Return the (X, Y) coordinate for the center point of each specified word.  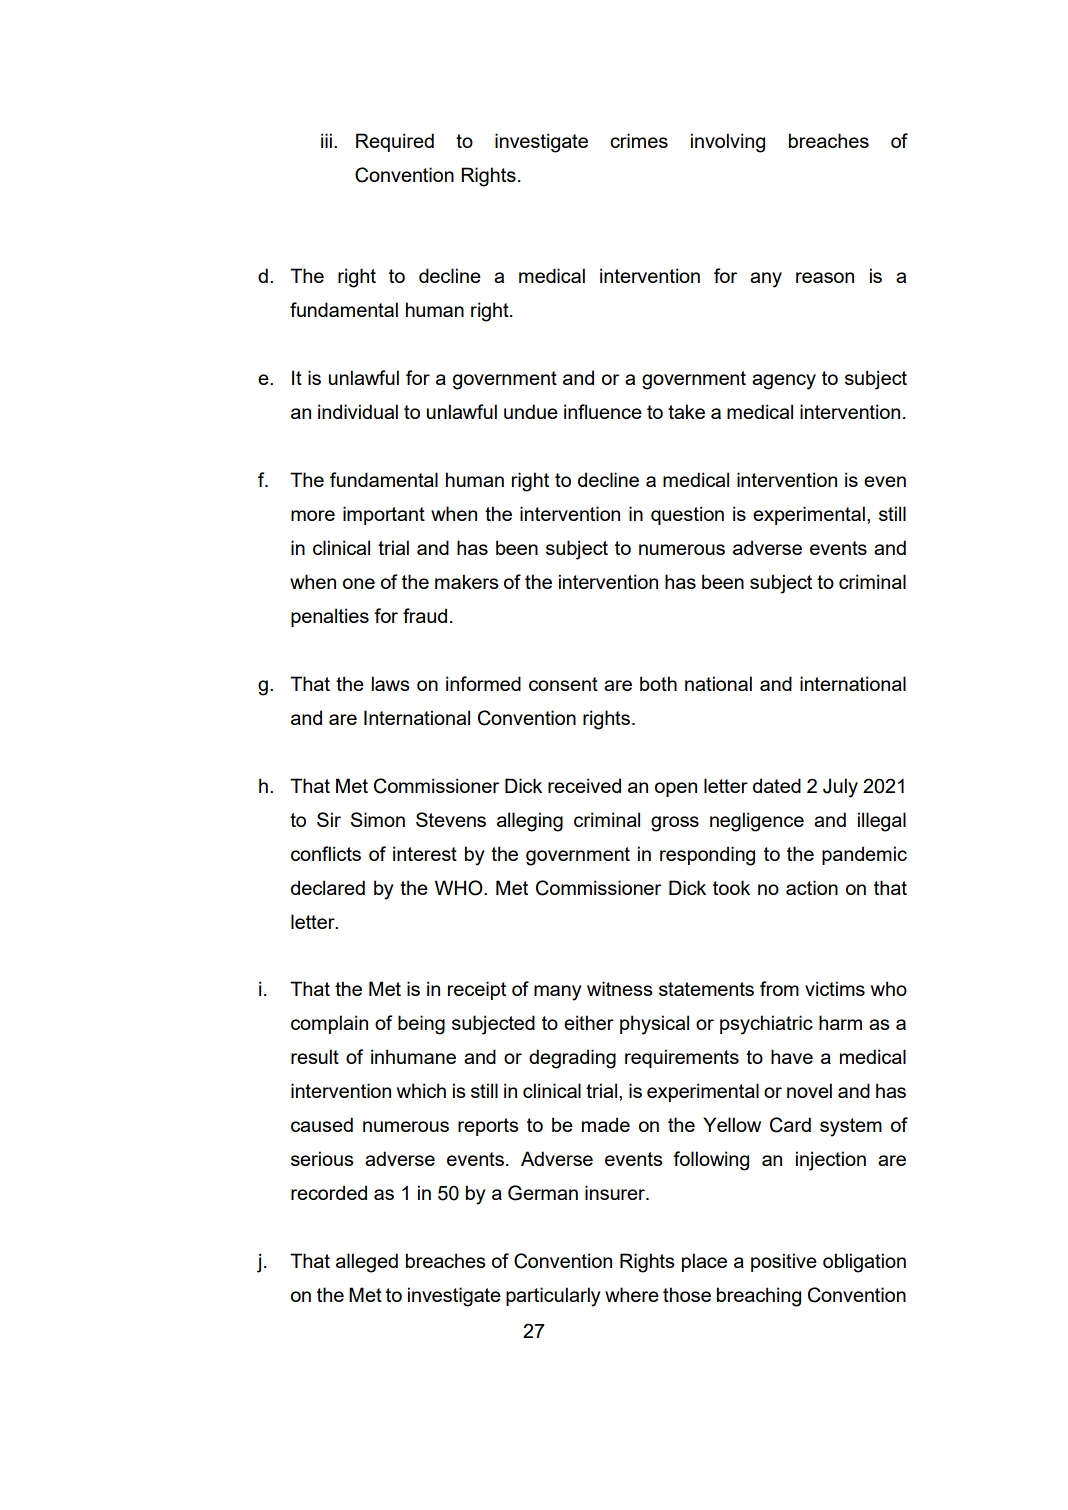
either (589, 1022)
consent (563, 684)
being (421, 1025)
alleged (367, 1263)
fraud (425, 615)
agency (784, 382)
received (584, 785)
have (792, 1056)
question (687, 515)
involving (728, 143)
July (840, 788)
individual (358, 411)
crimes (639, 140)
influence (603, 411)
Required (395, 142)
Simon (378, 819)
